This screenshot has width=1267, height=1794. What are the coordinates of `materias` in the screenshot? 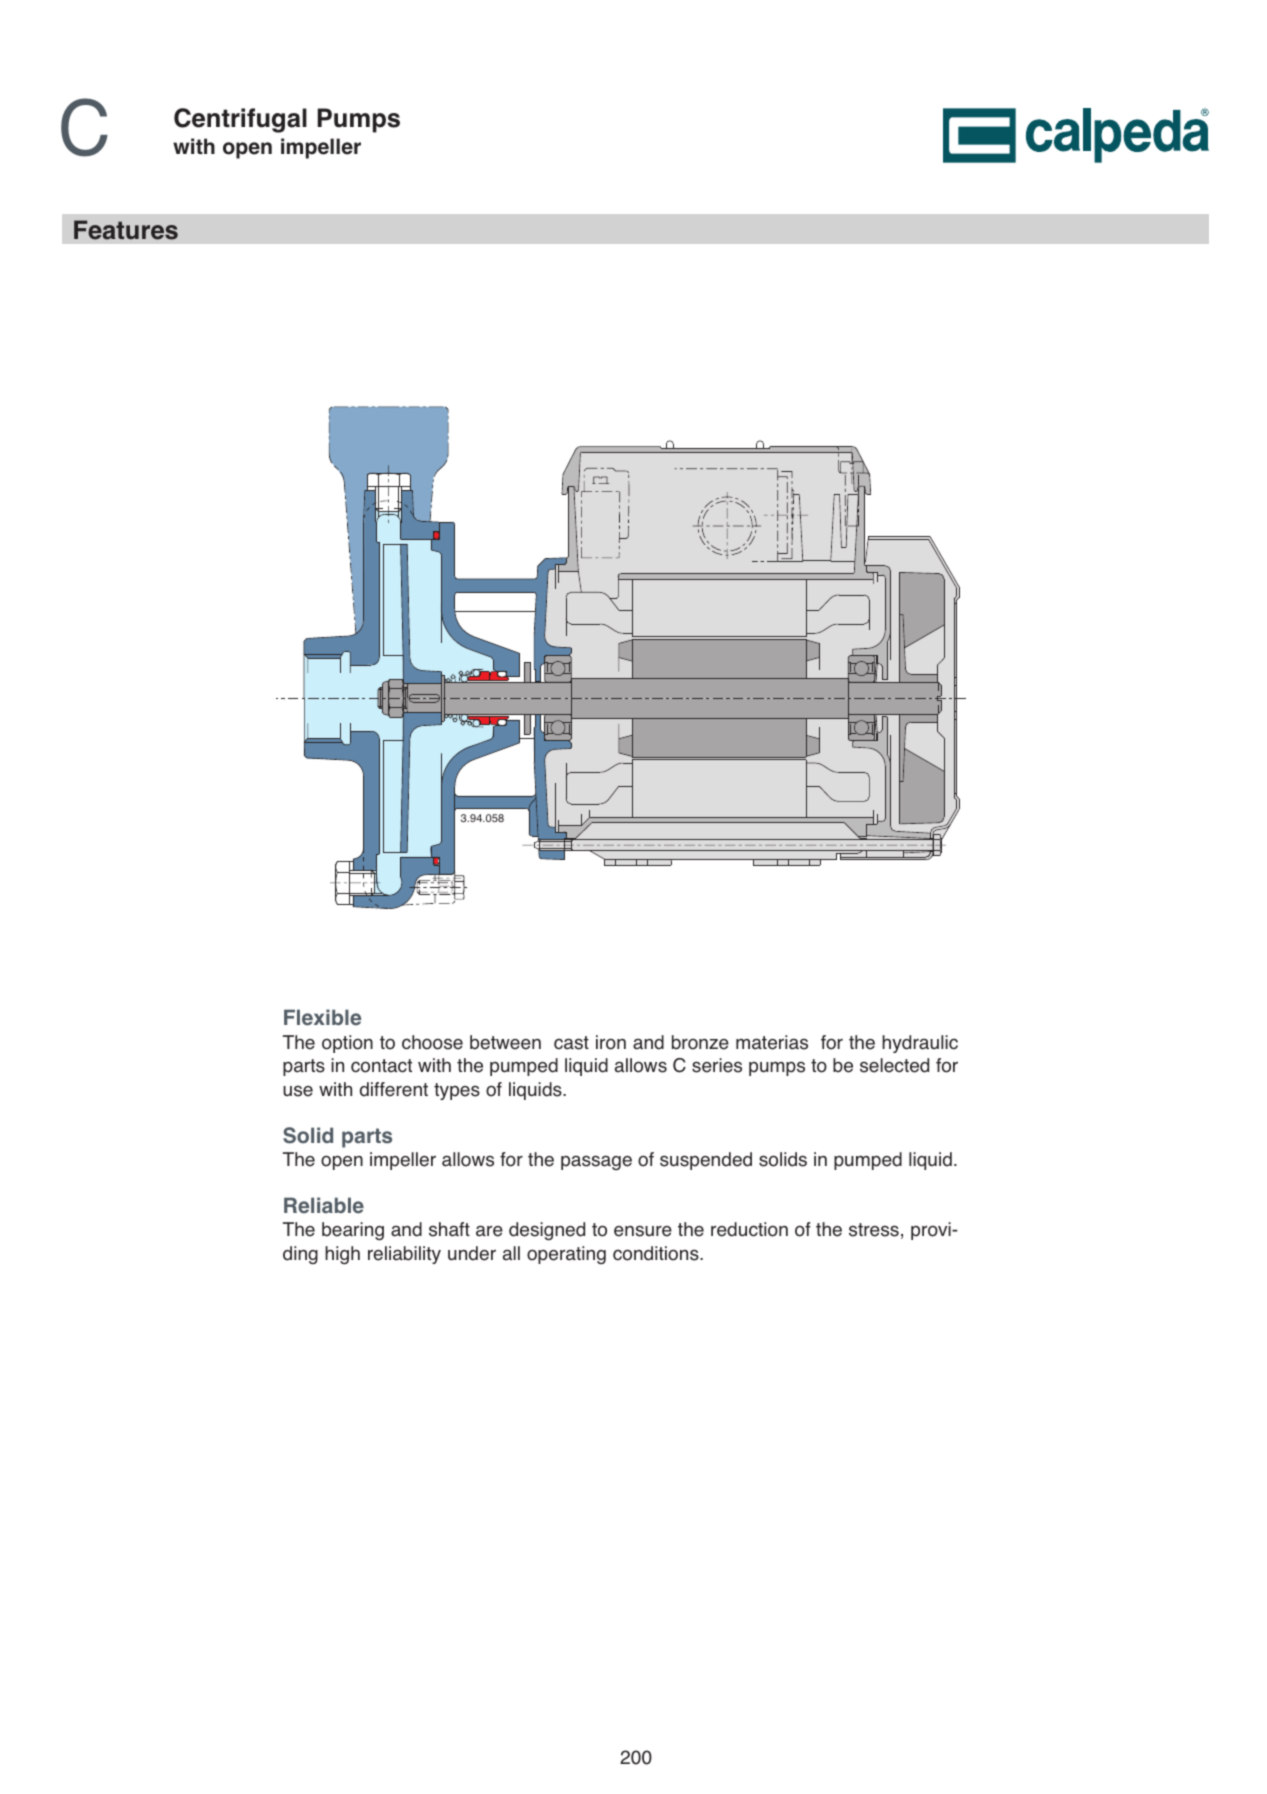 It's located at (772, 1042).
